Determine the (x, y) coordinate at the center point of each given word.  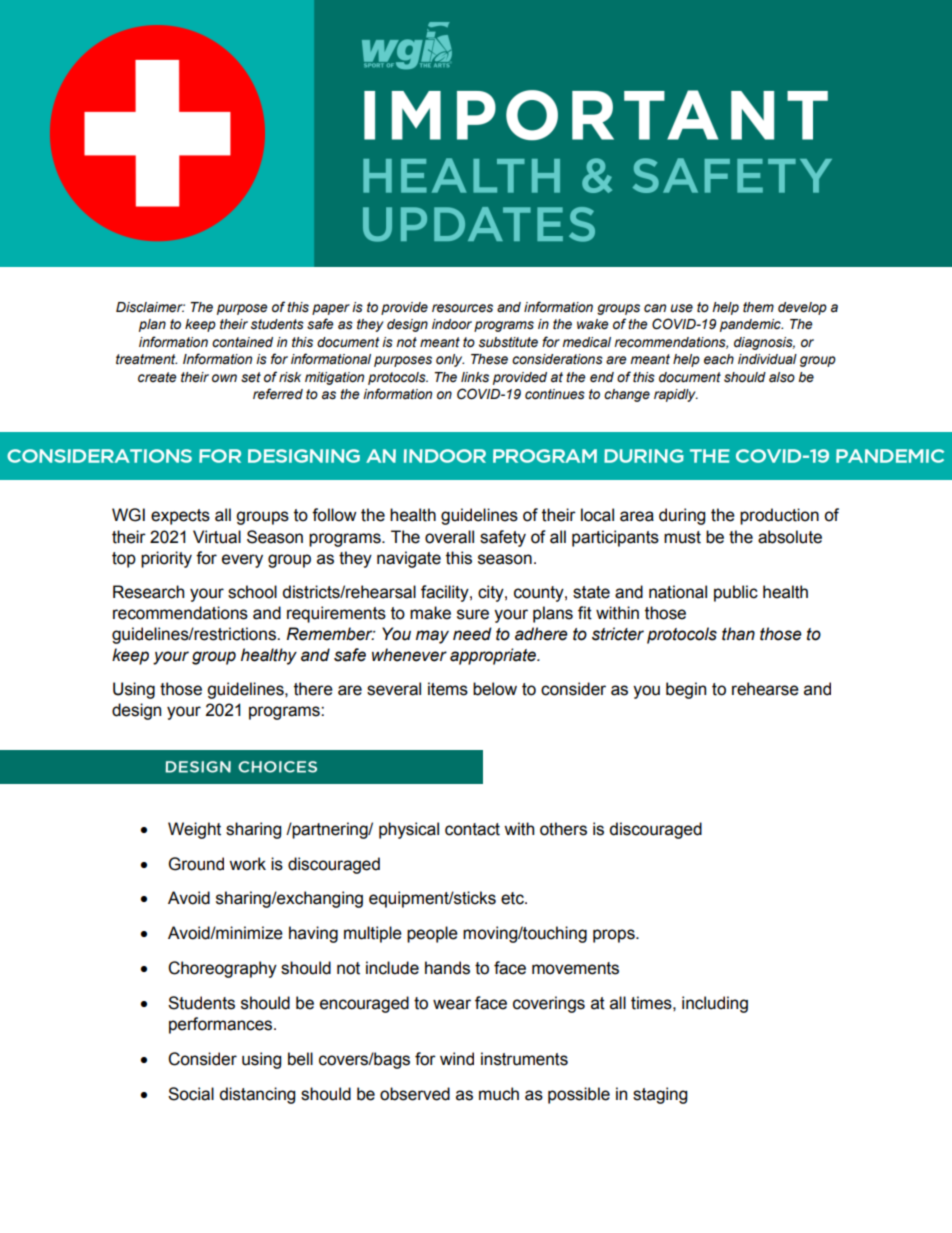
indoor (452, 324)
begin (686, 690)
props (615, 936)
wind (457, 1059)
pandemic (751, 325)
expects (180, 517)
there (313, 689)
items (448, 689)
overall (449, 537)
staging (660, 1095)
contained (242, 342)
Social (191, 1094)
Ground (196, 864)
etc (513, 898)
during (682, 516)
